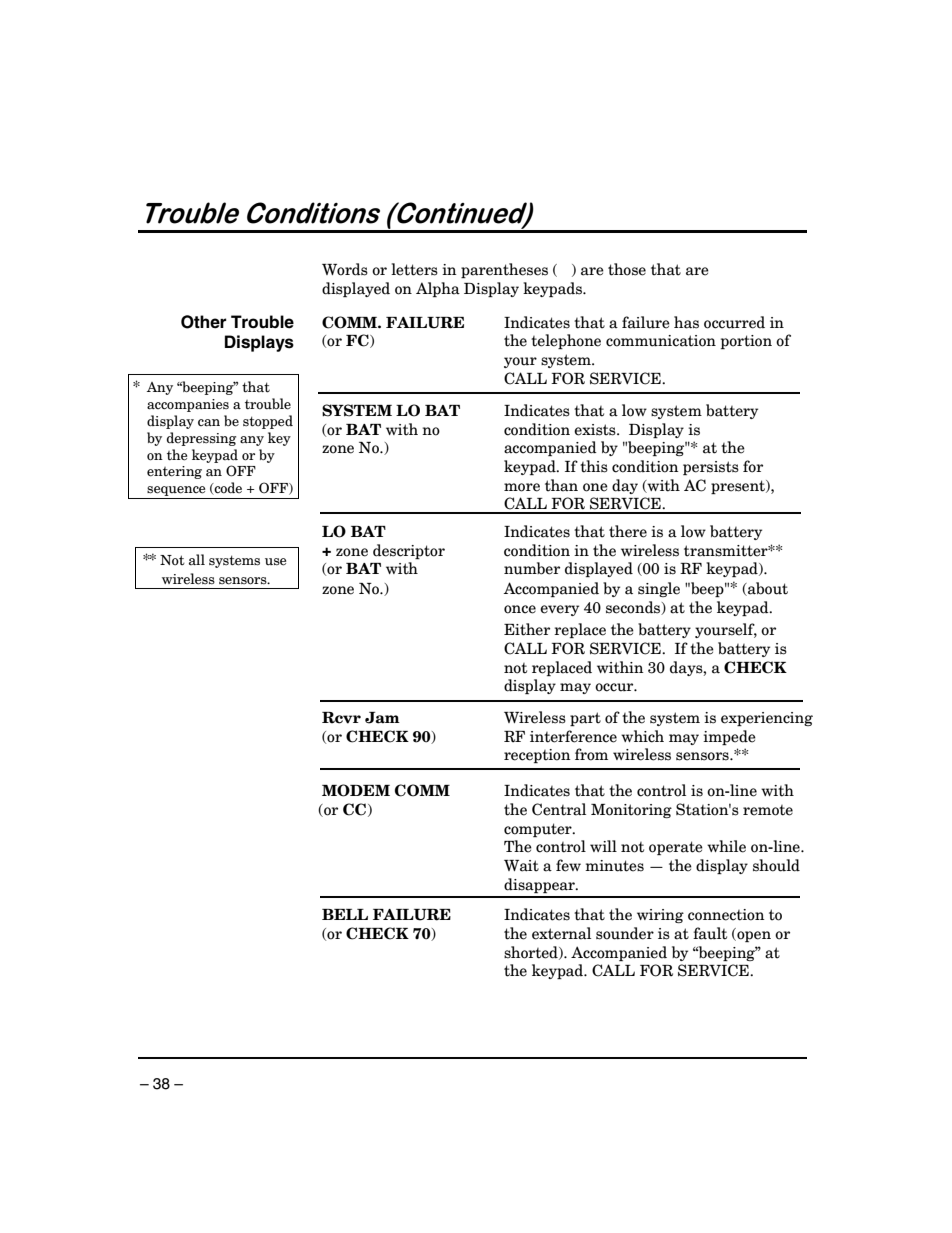 This screenshot has height=1233, width=952. I want to click on once, so click(520, 609).
